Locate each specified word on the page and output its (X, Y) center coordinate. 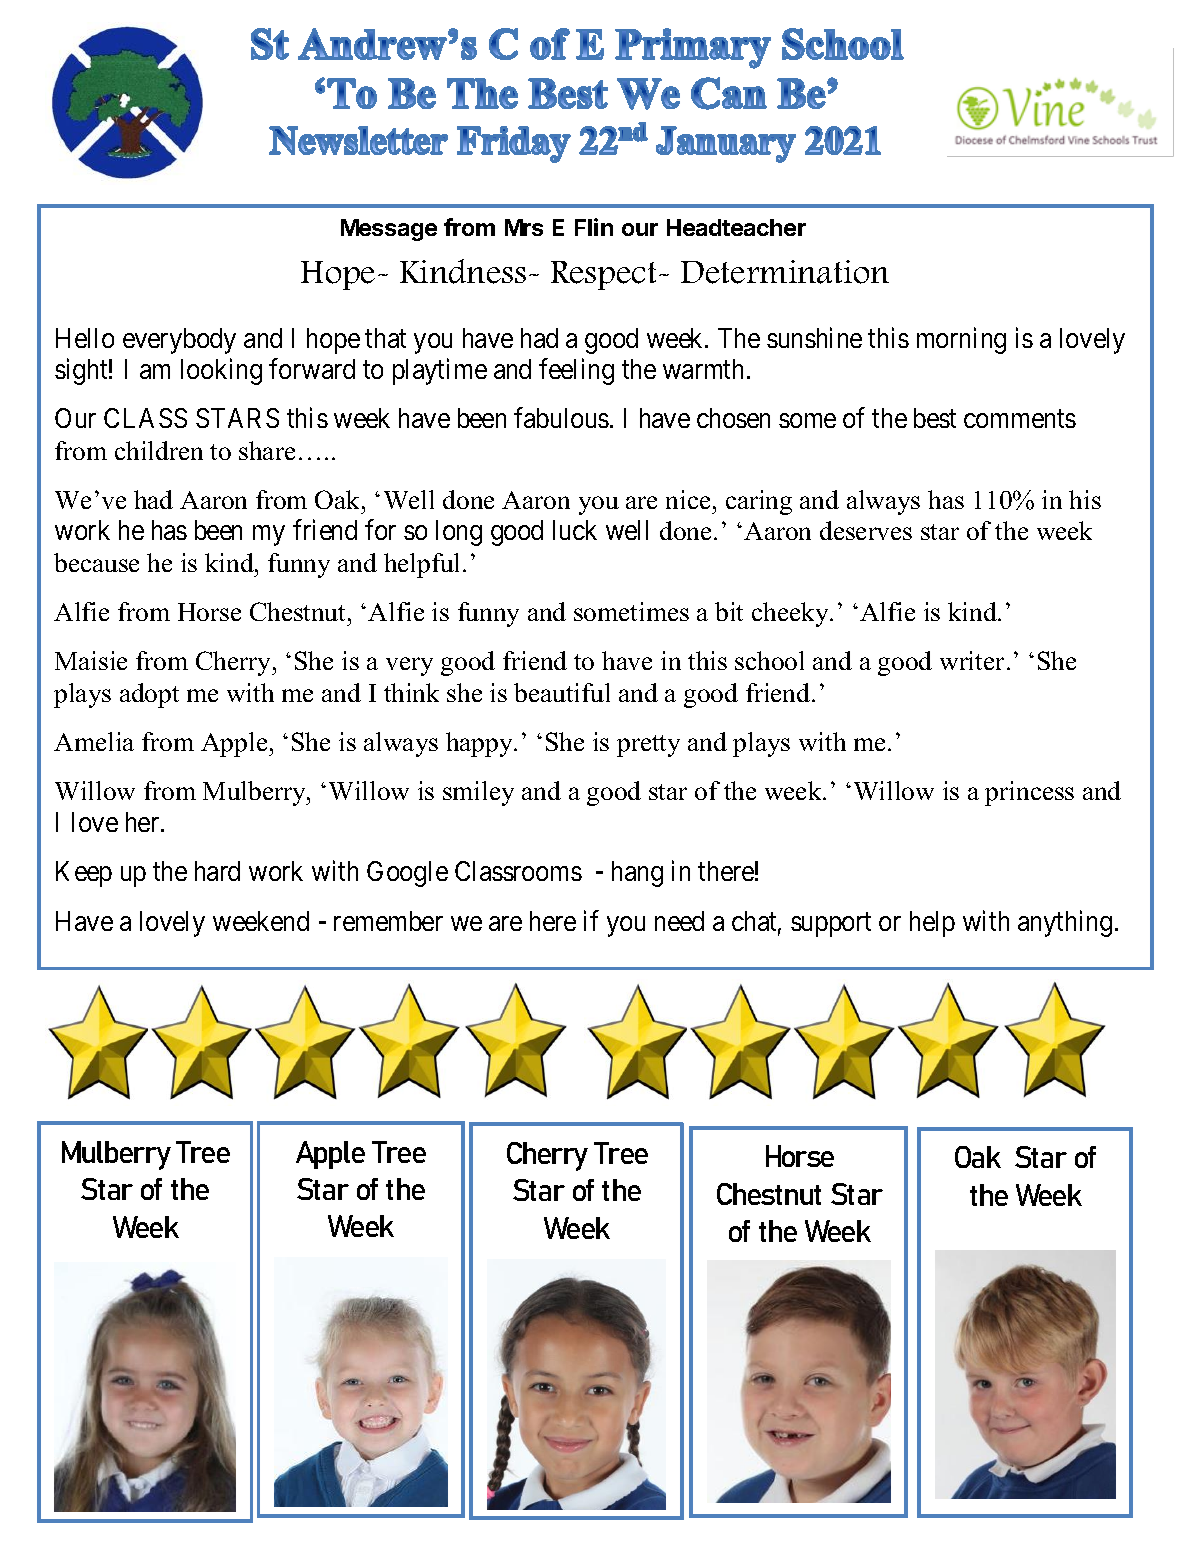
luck (575, 530)
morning (961, 340)
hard (217, 871)
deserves (866, 530)
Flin (594, 227)
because (96, 562)
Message (389, 230)
